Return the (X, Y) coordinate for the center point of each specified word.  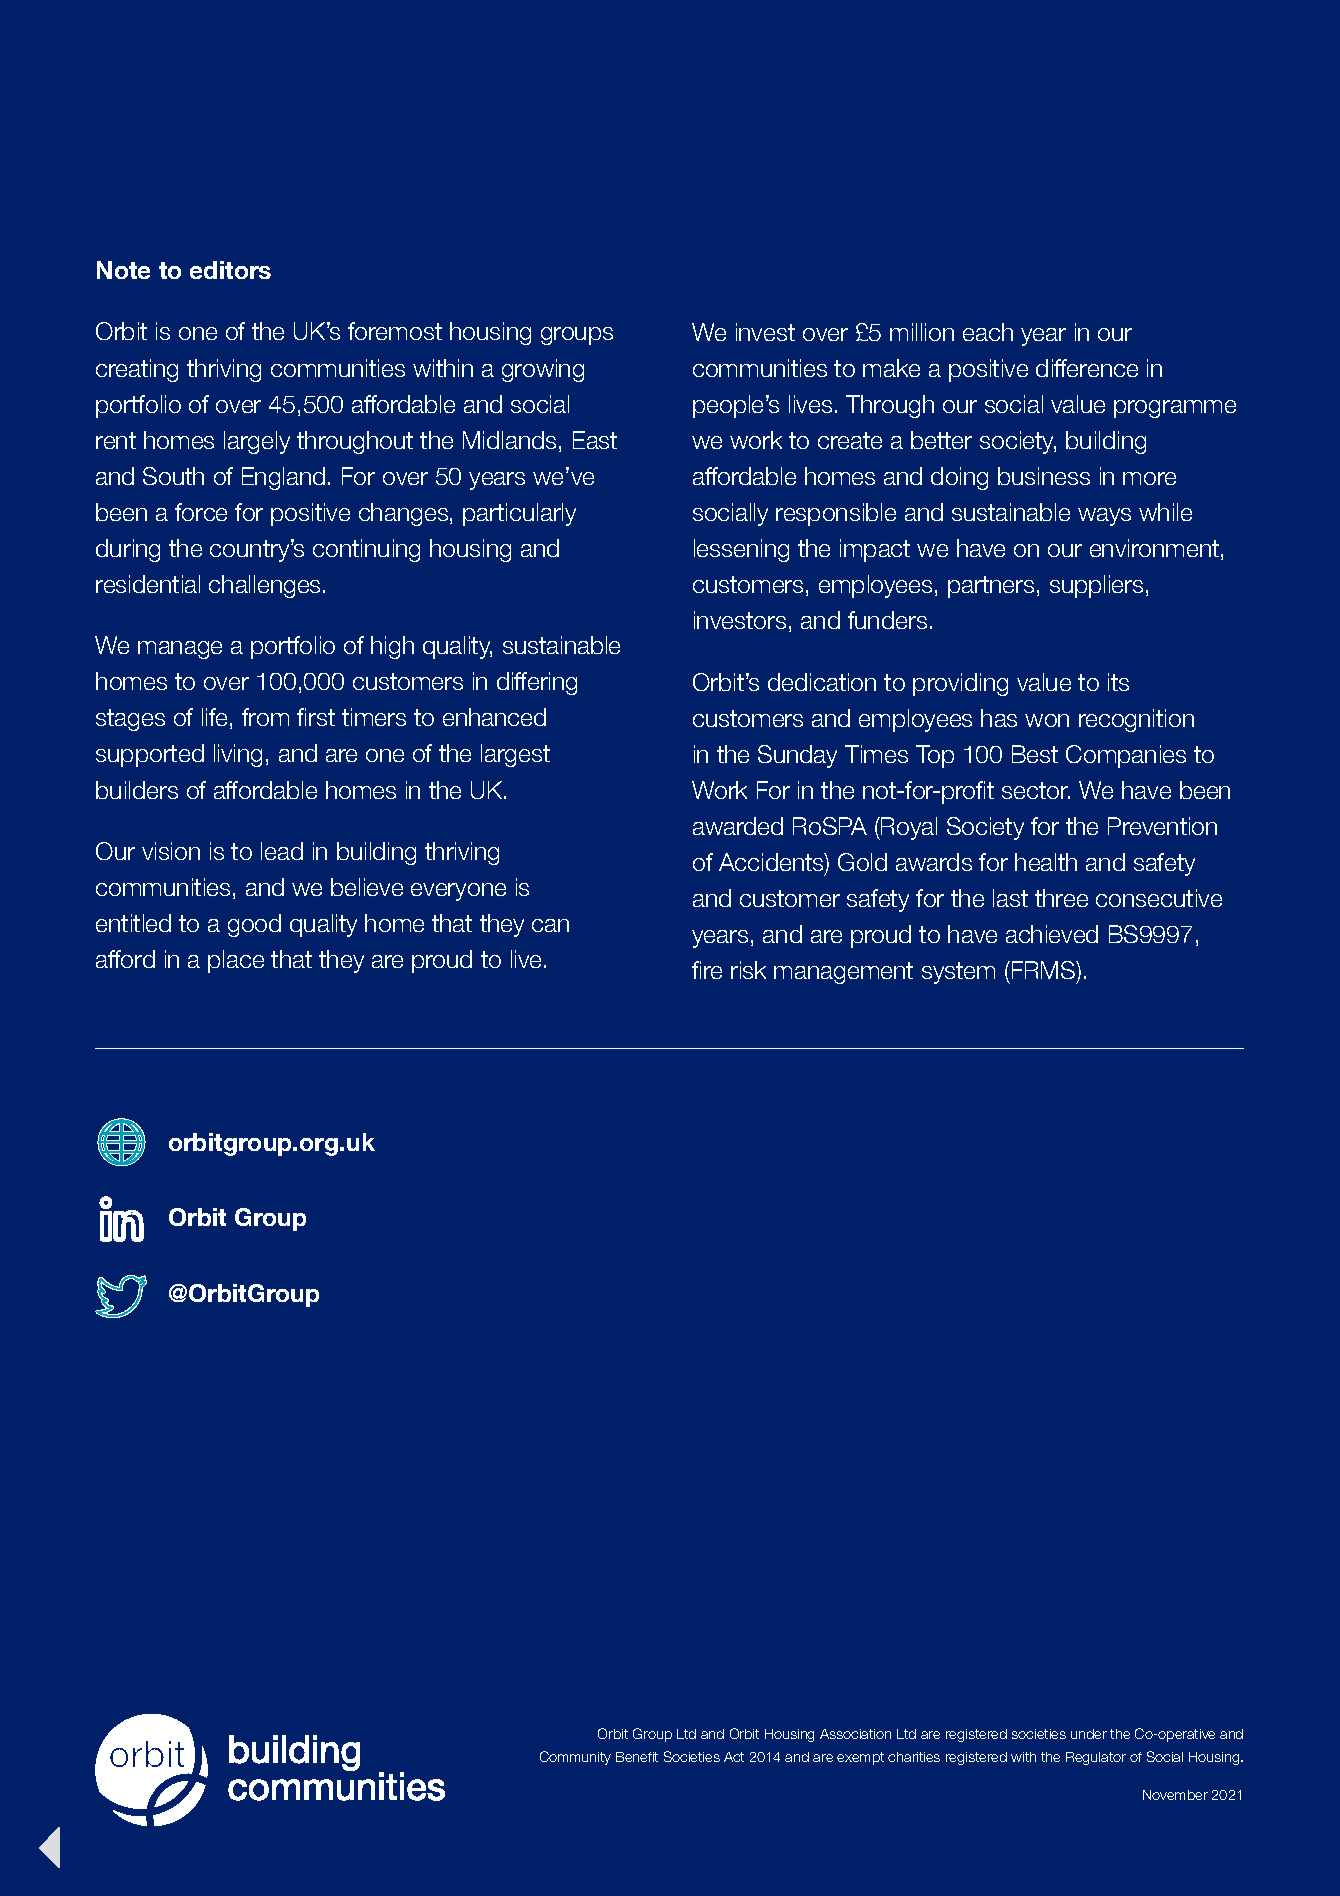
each (988, 332)
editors (230, 270)
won (1047, 720)
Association (855, 1734)
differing (537, 683)
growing (543, 370)
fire (707, 970)
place (236, 961)
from (265, 717)
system (958, 973)
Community (575, 1758)
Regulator (1096, 1758)
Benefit (637, 1757)
